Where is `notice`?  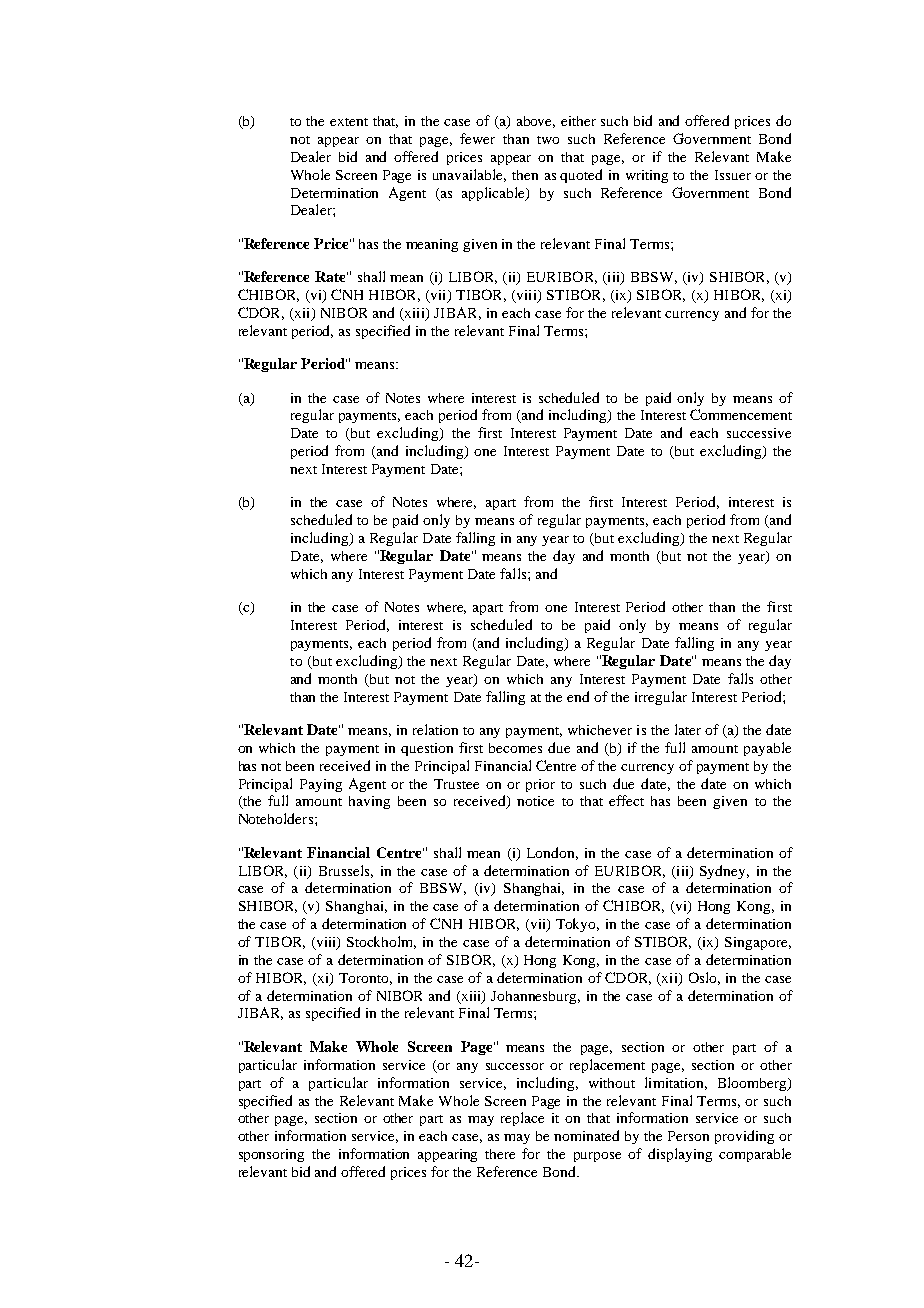
notice is located at coordinates (535, 801).
